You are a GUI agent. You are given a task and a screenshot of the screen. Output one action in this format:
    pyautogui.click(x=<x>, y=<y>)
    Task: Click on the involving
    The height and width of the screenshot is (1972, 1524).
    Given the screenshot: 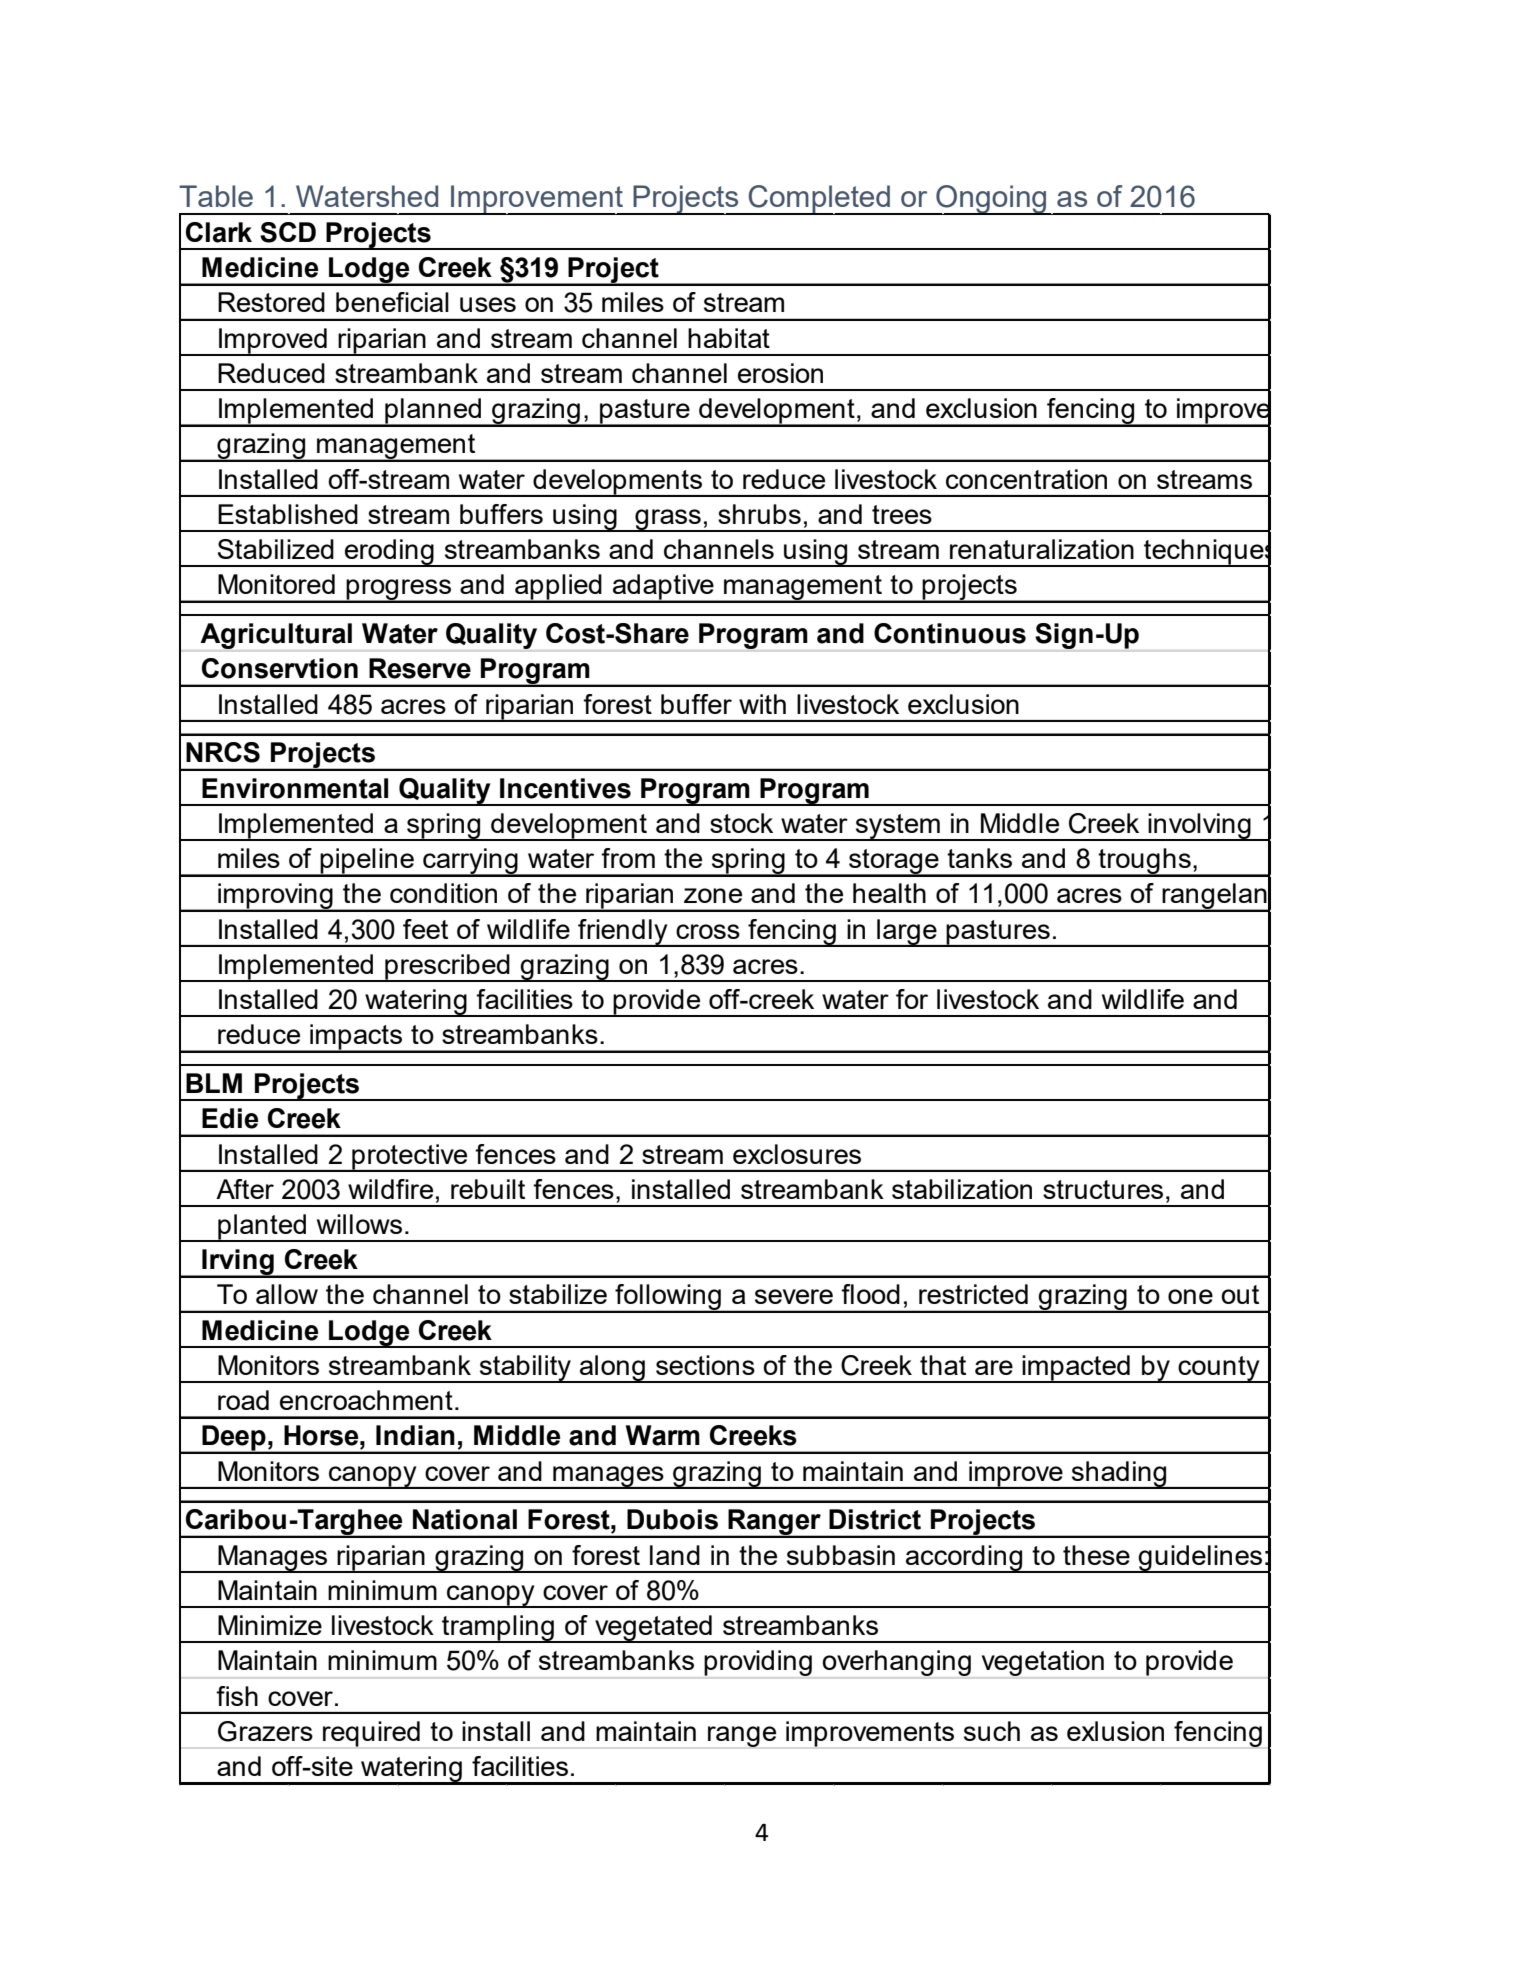 What is the action you would take?
    pyautogui.click(x=1200, y=827)
